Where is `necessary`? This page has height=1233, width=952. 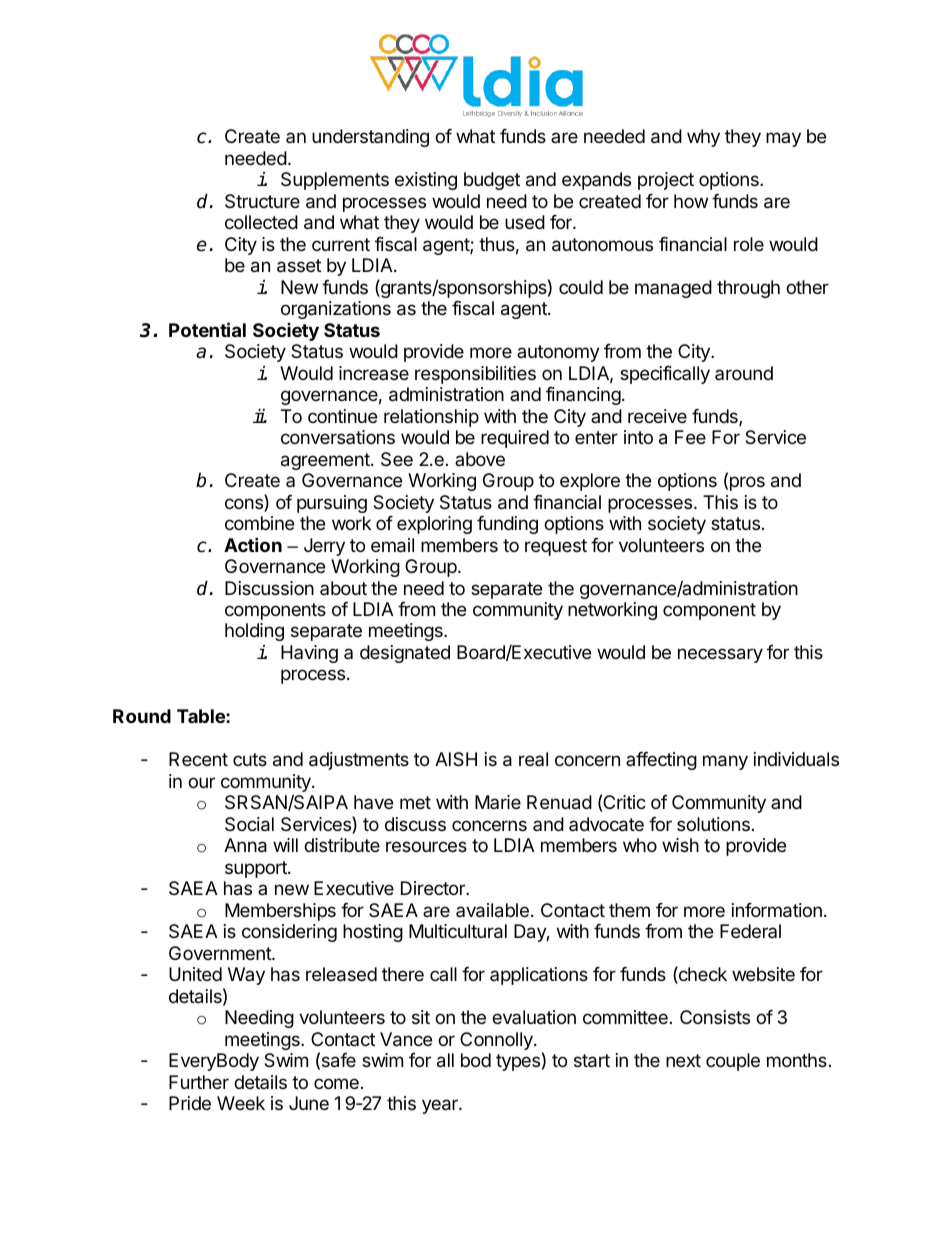 necessary is located at coordinates (720, 655).
